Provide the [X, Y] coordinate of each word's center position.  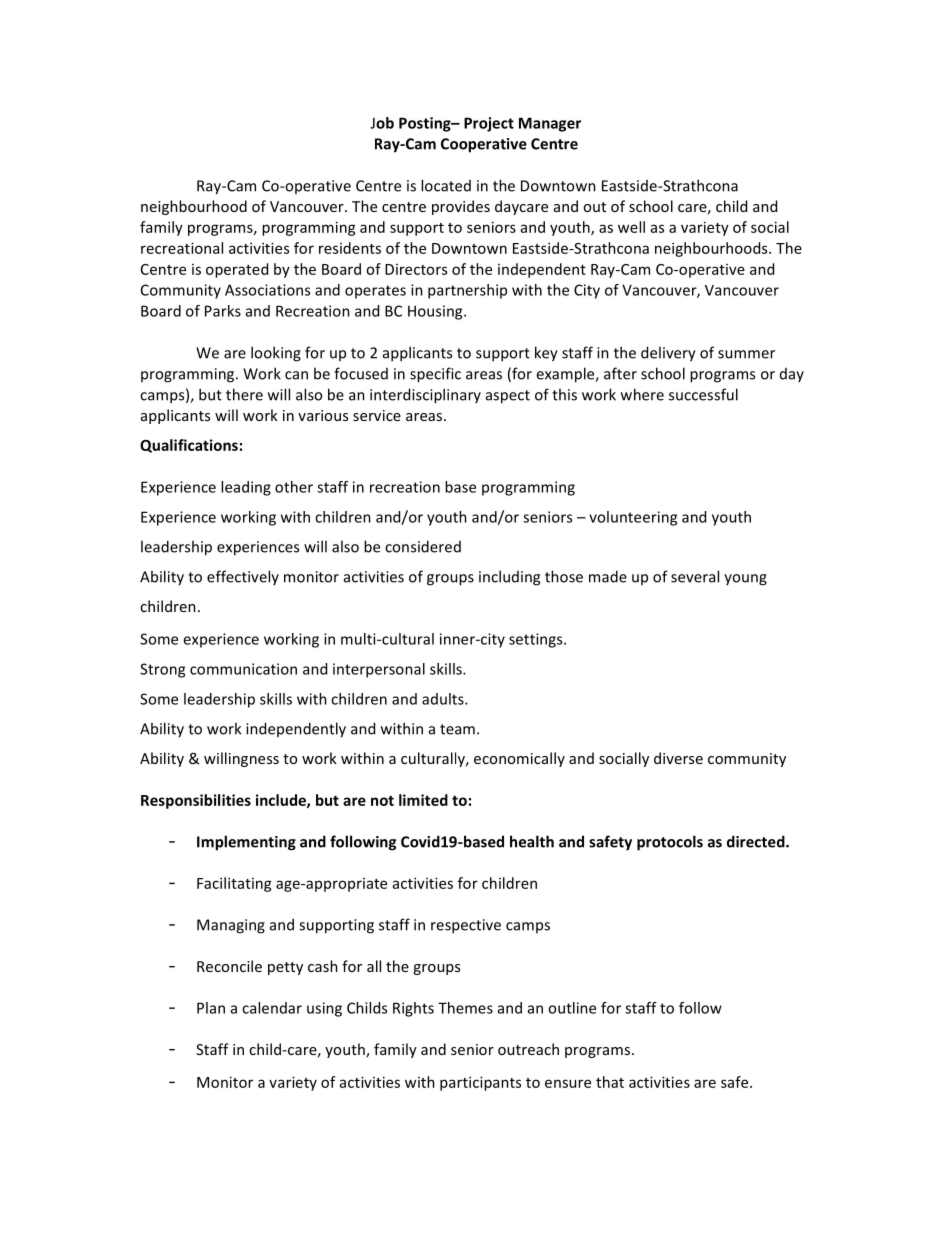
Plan [211, 1008]
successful [703, 394]
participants [480, 1083]
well [631, 227]
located [446, 185]
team [457, 729]
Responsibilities [196, 801]
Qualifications [189, 446]
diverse [678, 758]
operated [237, 270]
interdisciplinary [425, 396]
